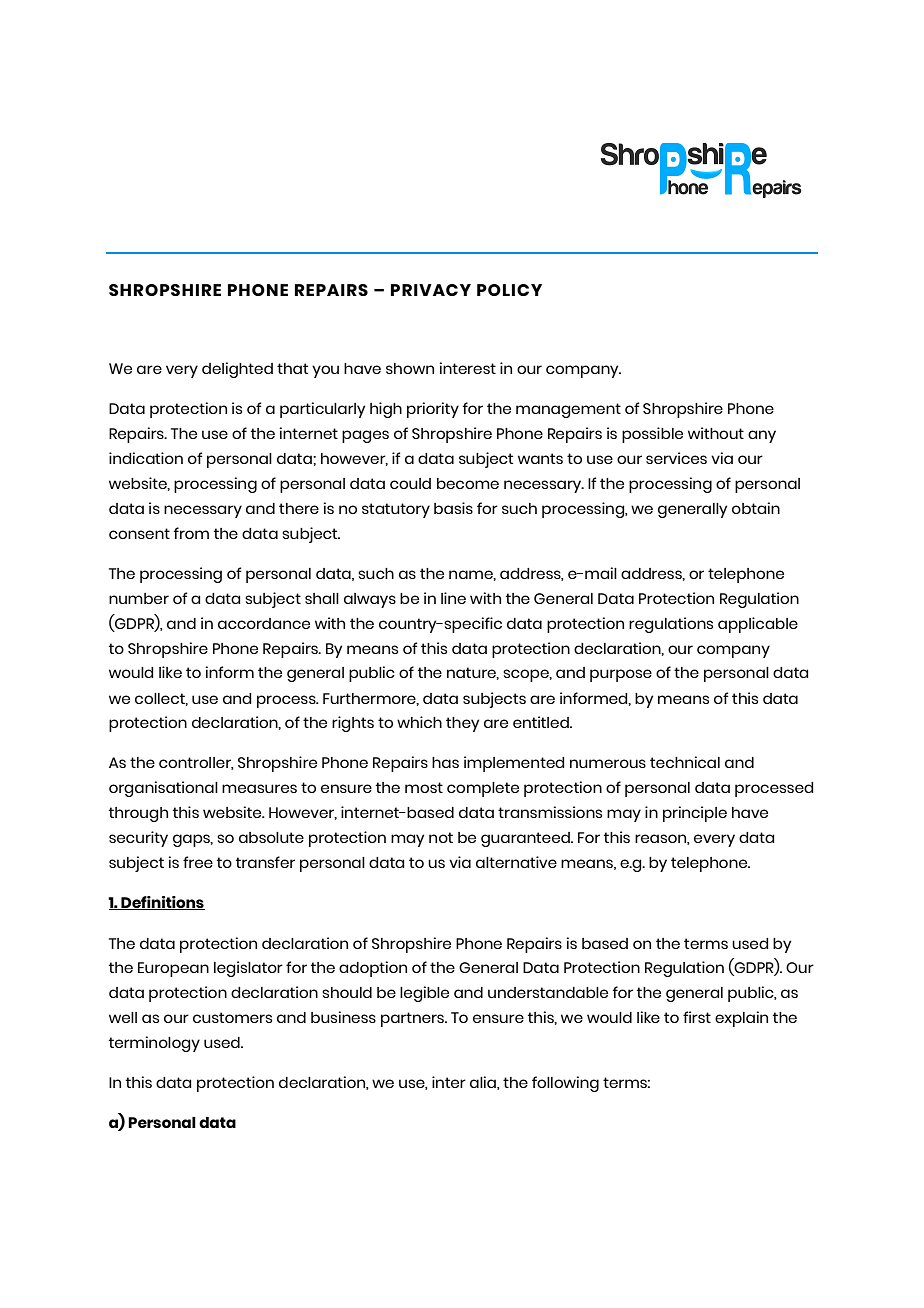 This image has width=924, height=1308. Describe the element at coordinates (154, 1044) in the image. I see `terminology` at that location.
